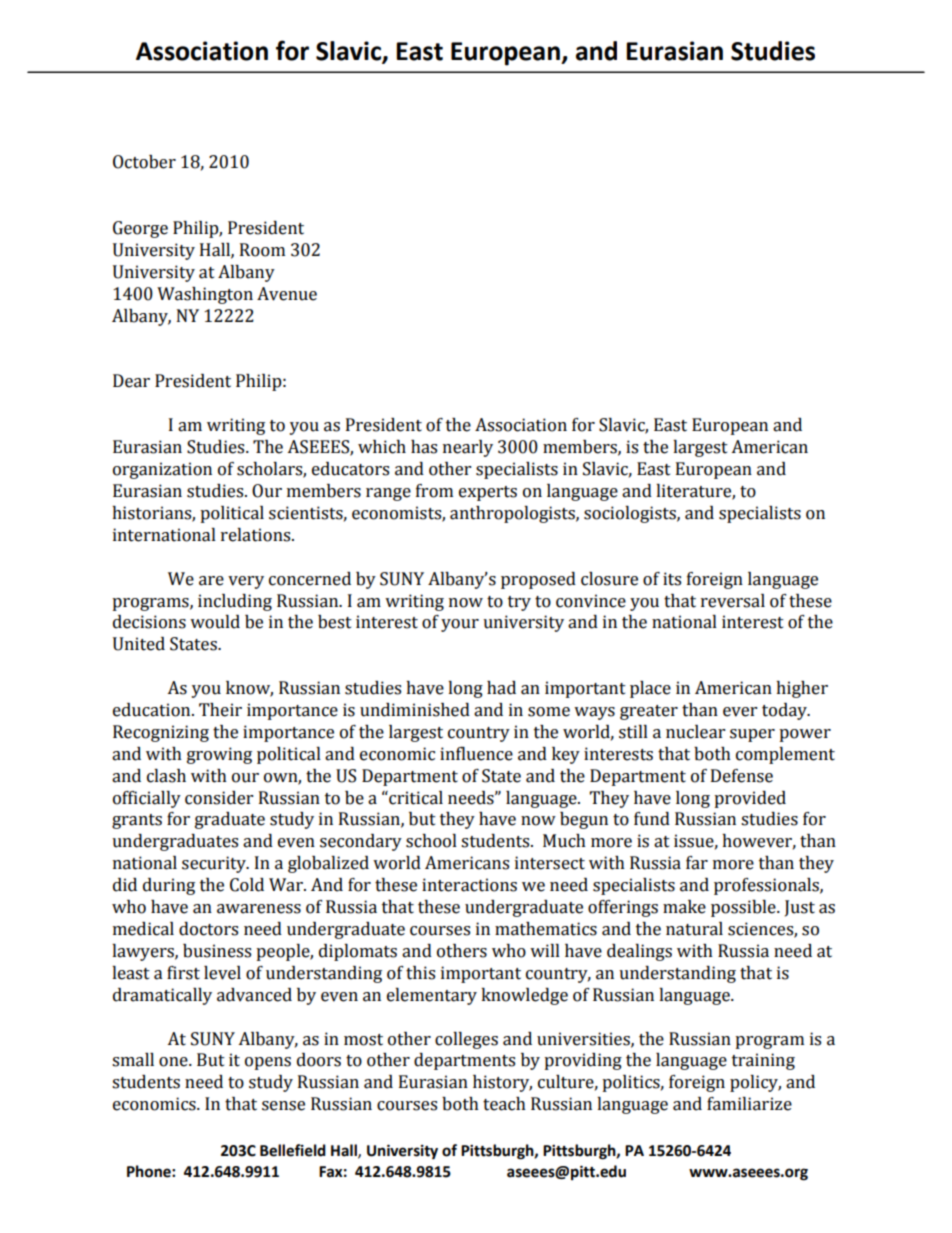  What do you see at coordinates (502, 1083) in the screenshot?
I see `history` at bounding box center [502, 1083].
